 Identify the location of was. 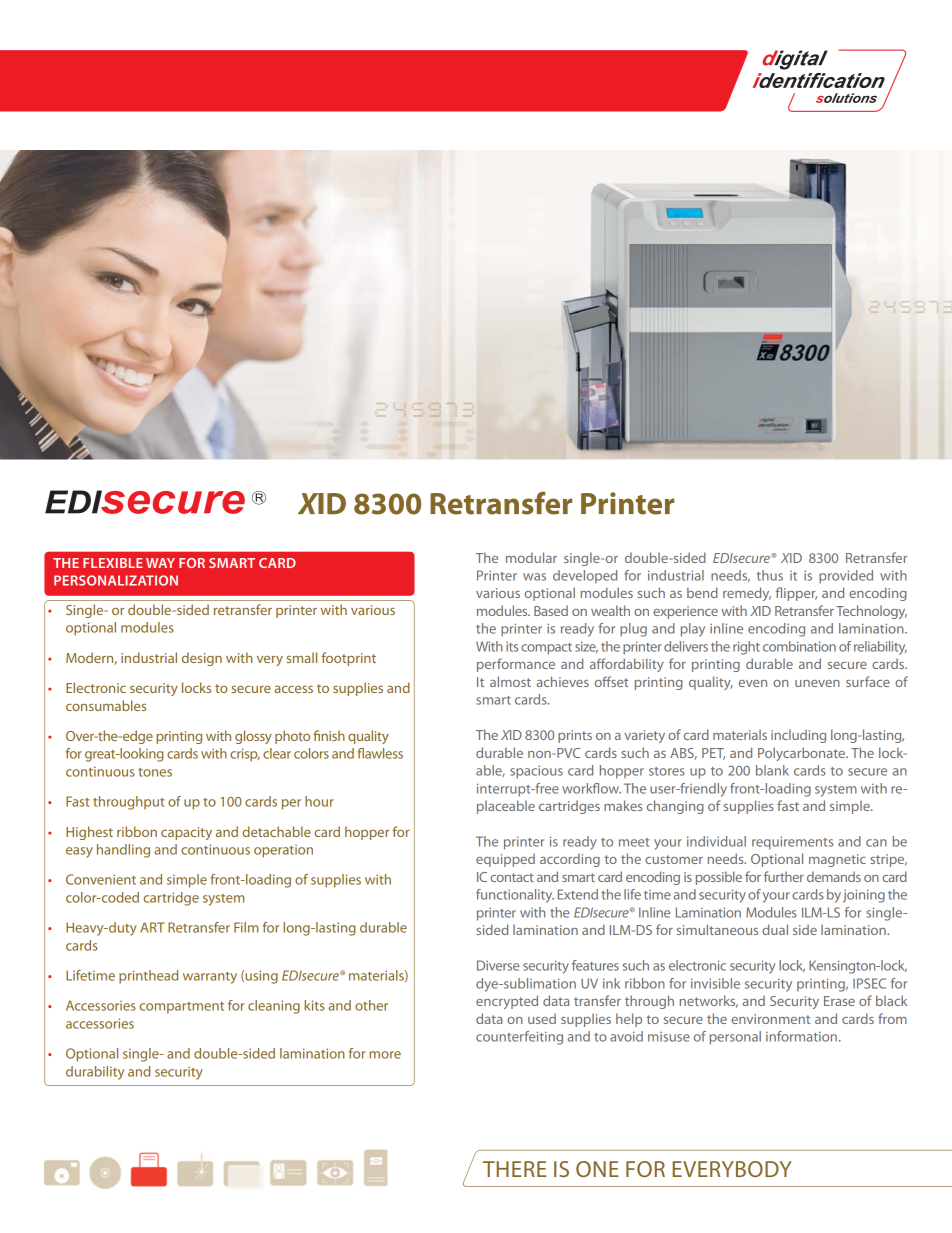
(534, 577).
